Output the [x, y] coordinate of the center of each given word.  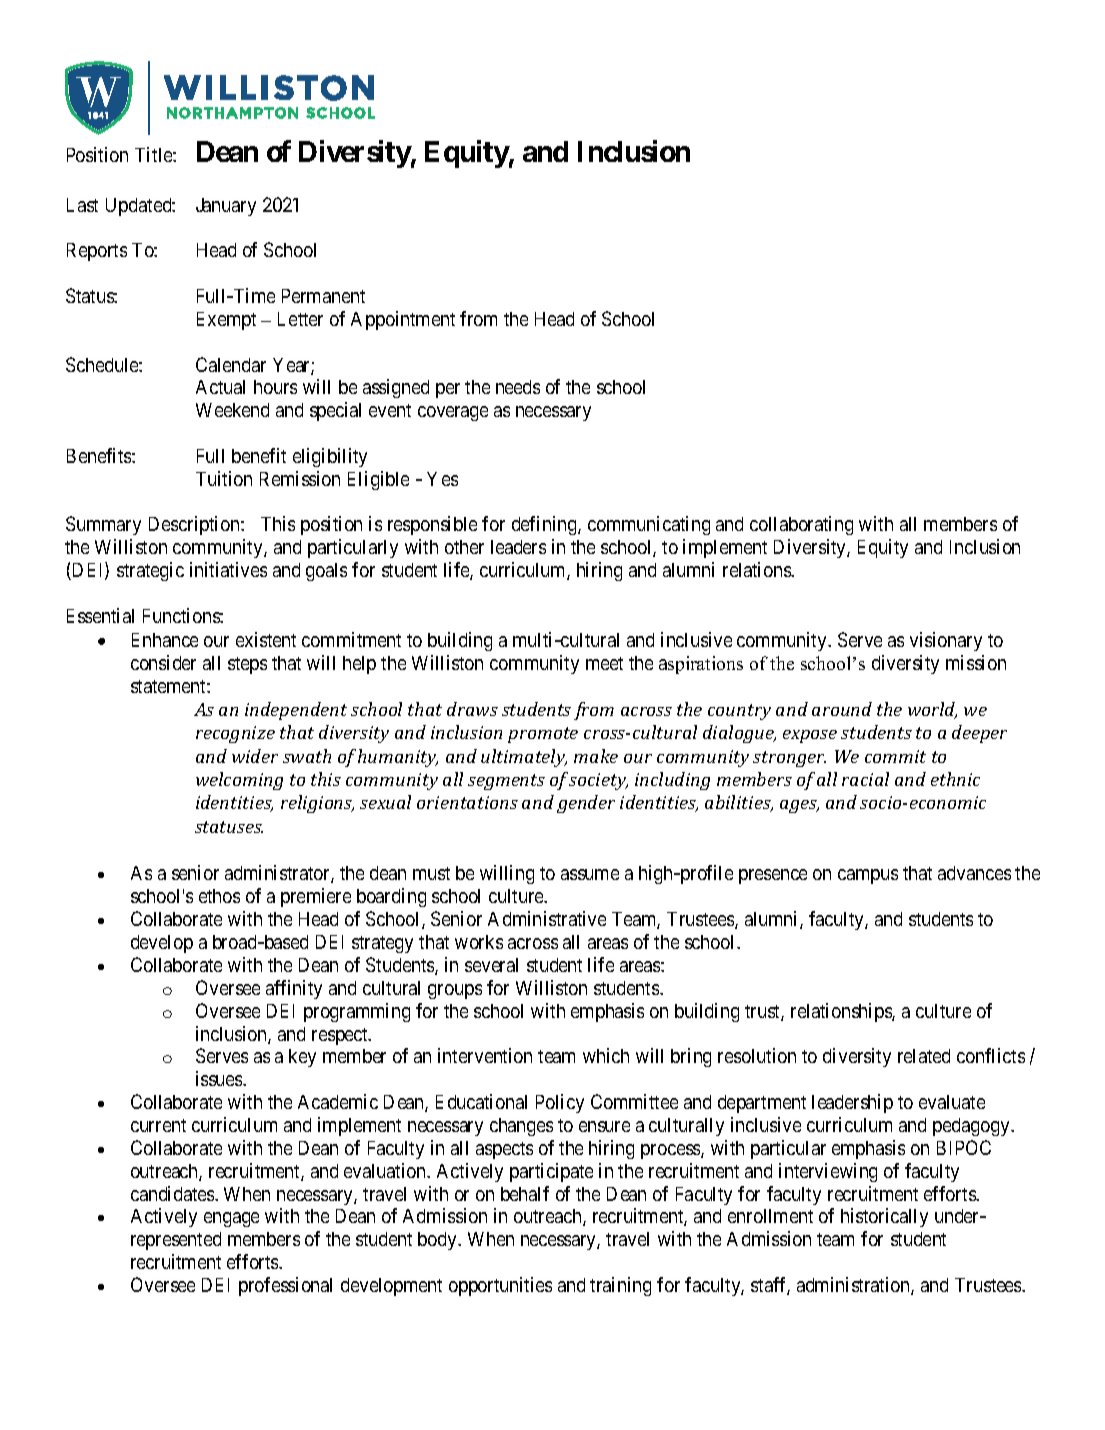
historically [884, 1217]
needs [518, 387]
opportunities [500, 1286]
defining [545, 525]
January [226, 207]
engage [231, 1219]
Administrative [547, 918]
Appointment [403, 320]
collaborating [801, 525]
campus [868, 876]
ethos [219, 896]
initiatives [228, 569]
